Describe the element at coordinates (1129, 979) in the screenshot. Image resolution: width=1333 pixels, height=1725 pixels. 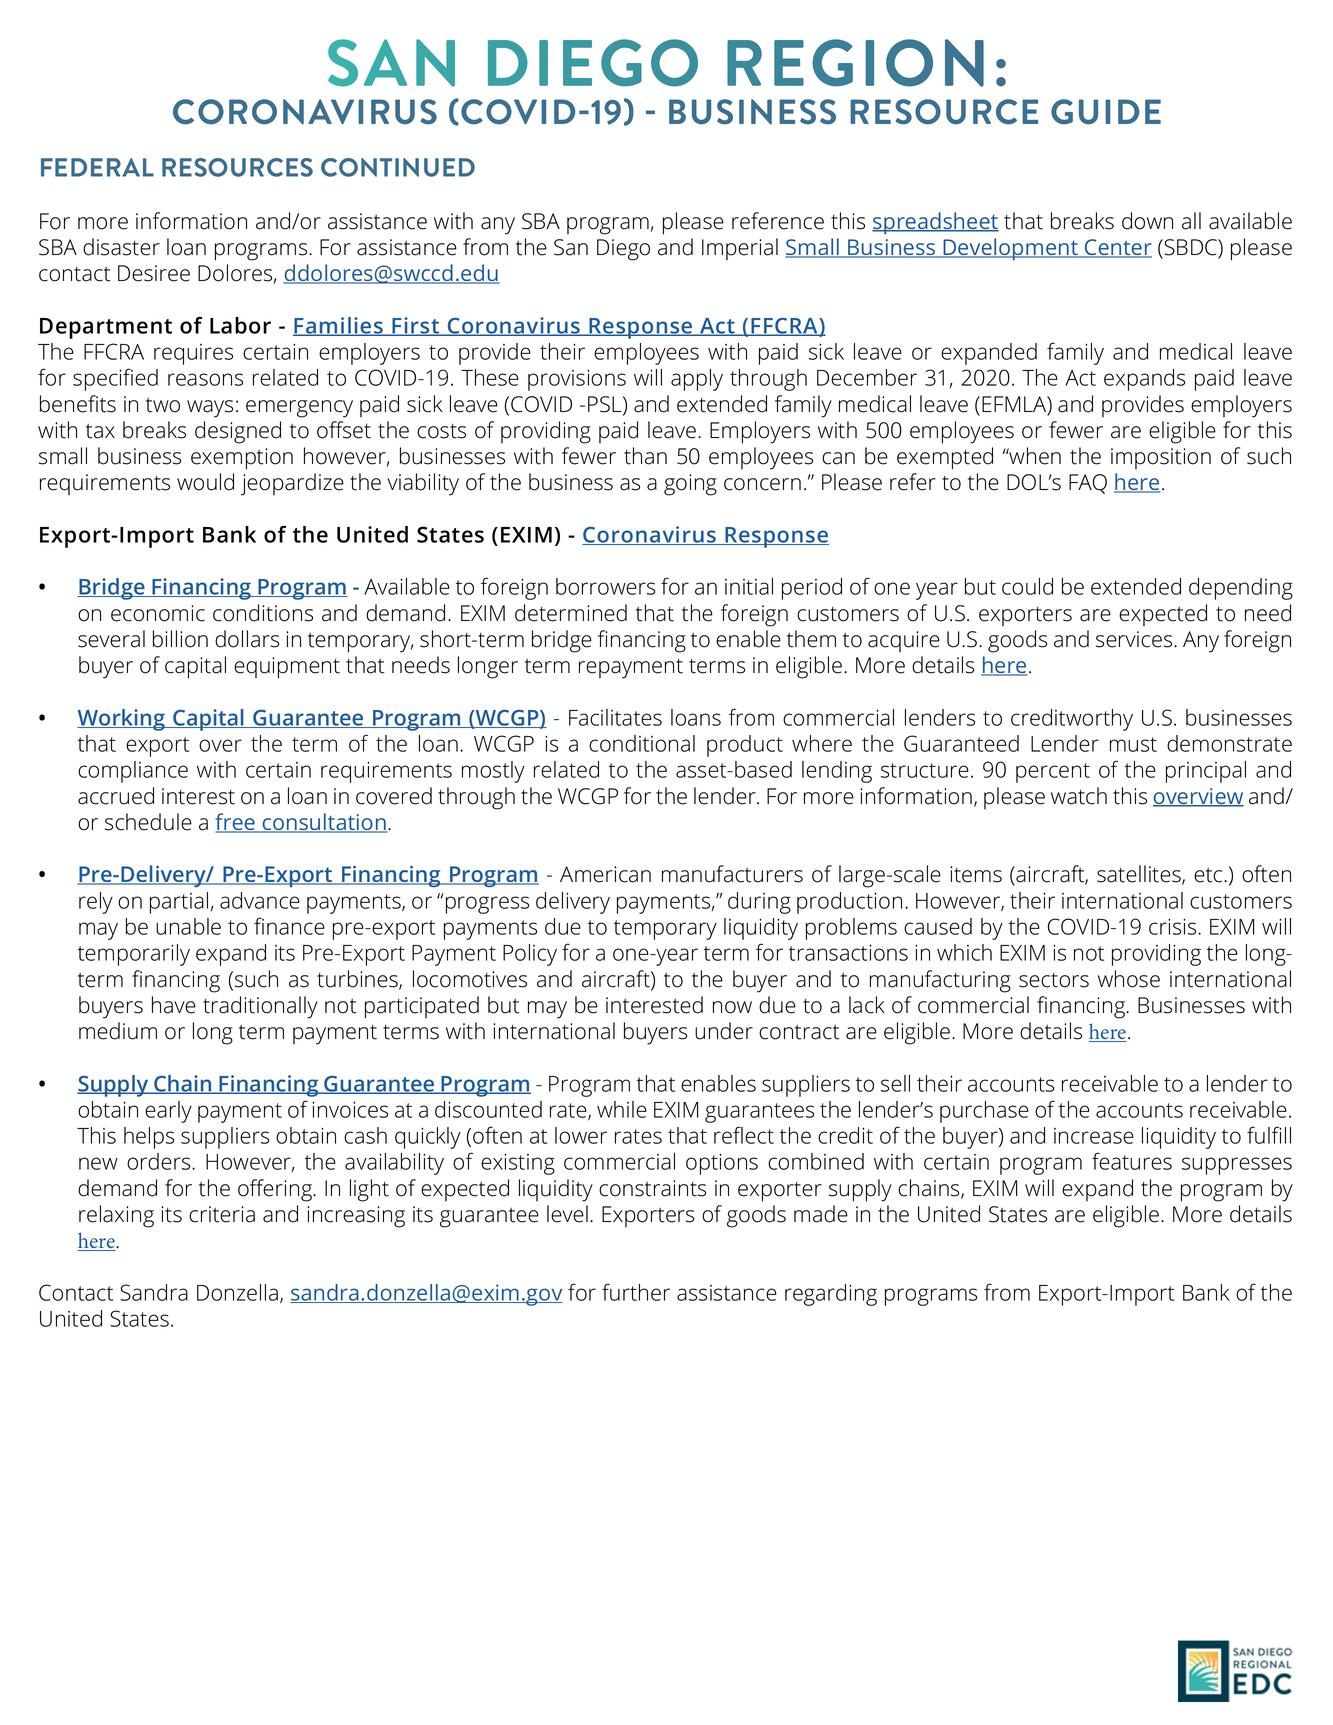
I see `whose` at that location.
